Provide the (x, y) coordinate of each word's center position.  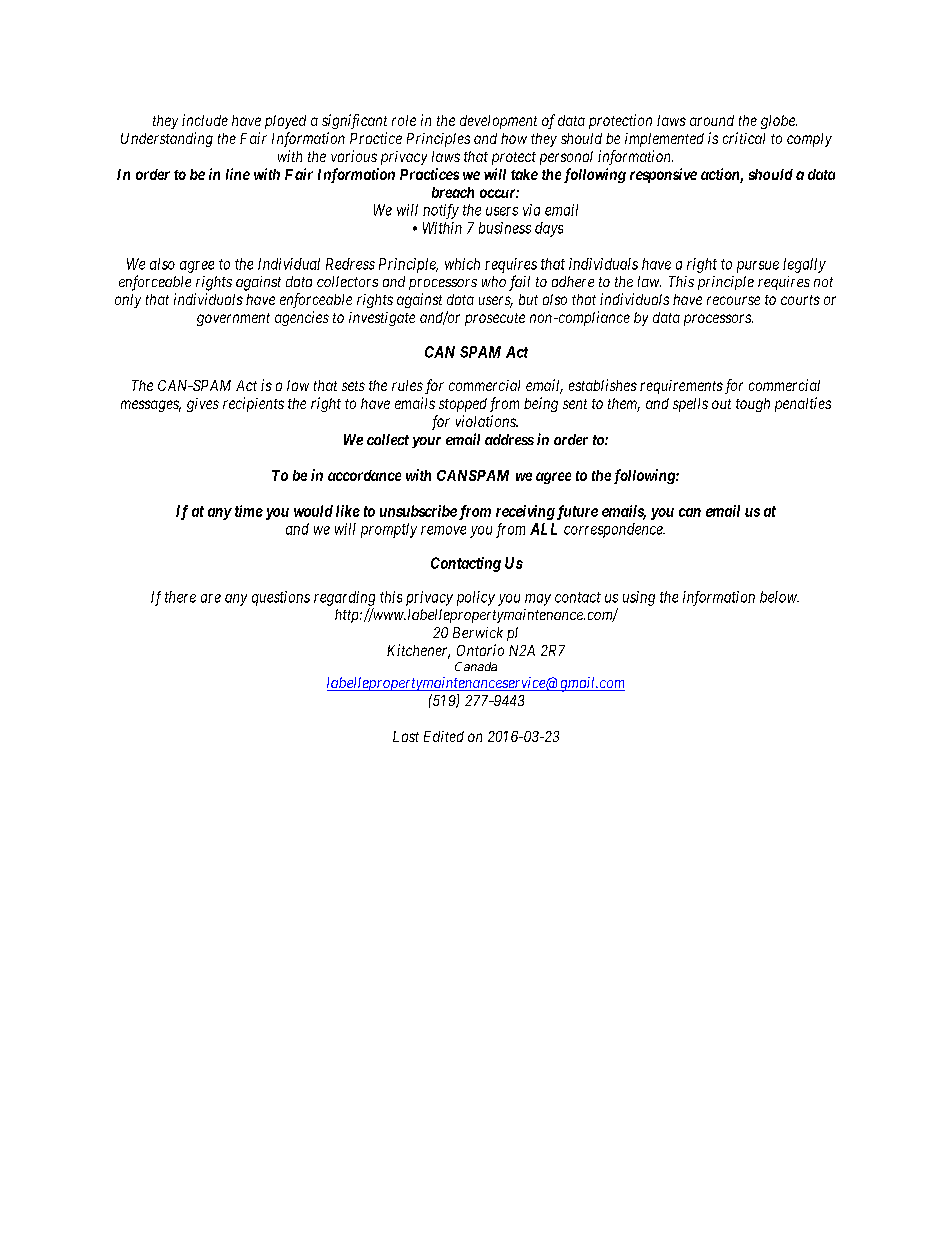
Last (406, 736)
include (205, 120)
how (514, 138)
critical (744, 138)
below (779, 597)
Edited (444, 736)
